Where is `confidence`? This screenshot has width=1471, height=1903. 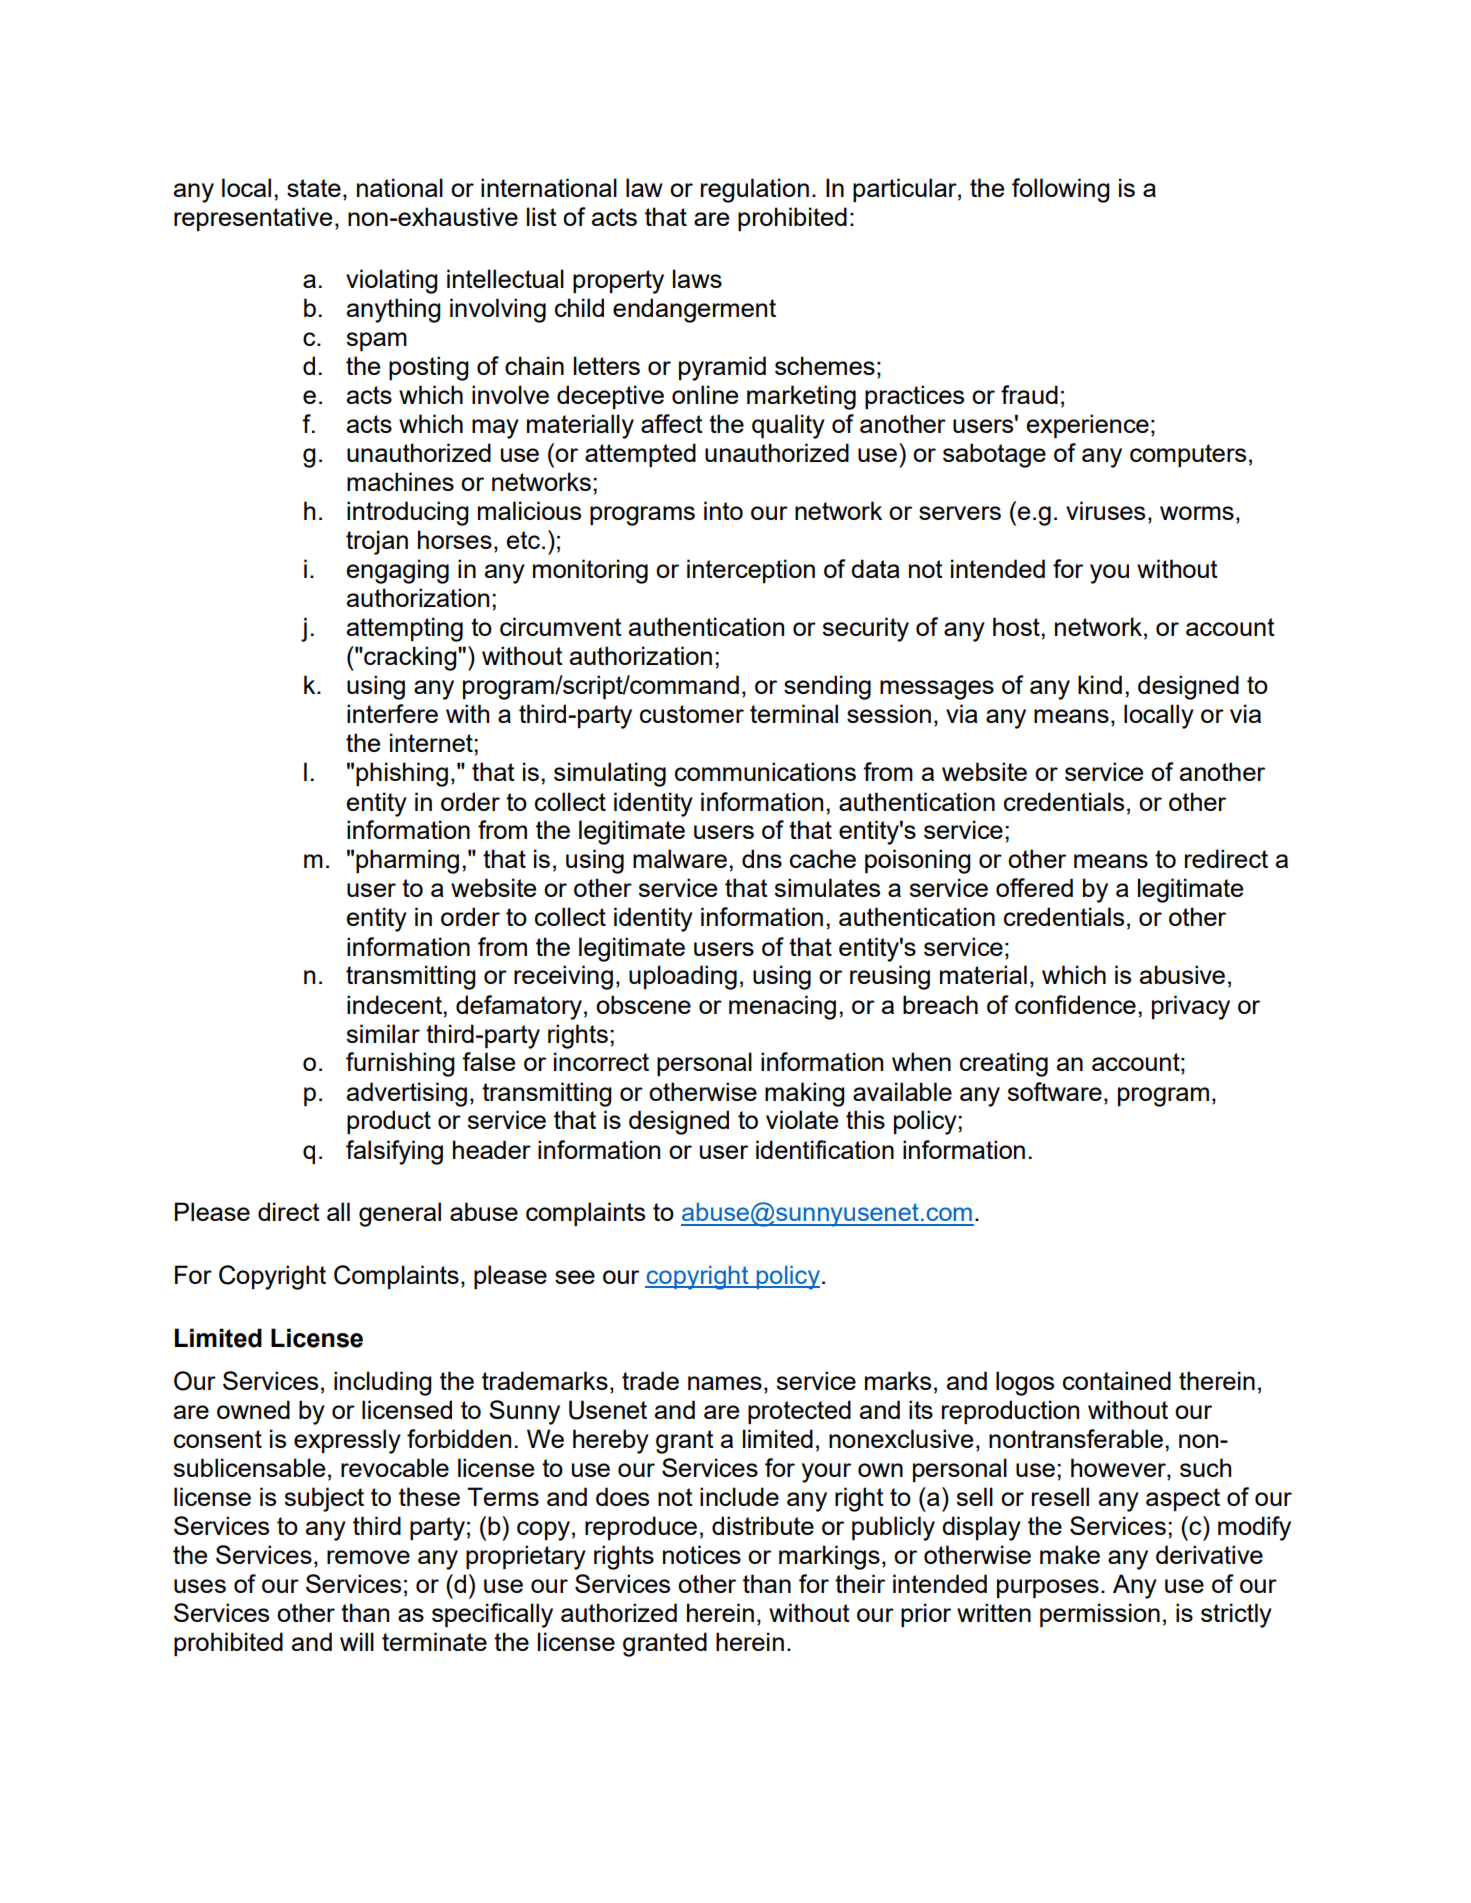
confidence is located at coordinates (1075, 1004).
